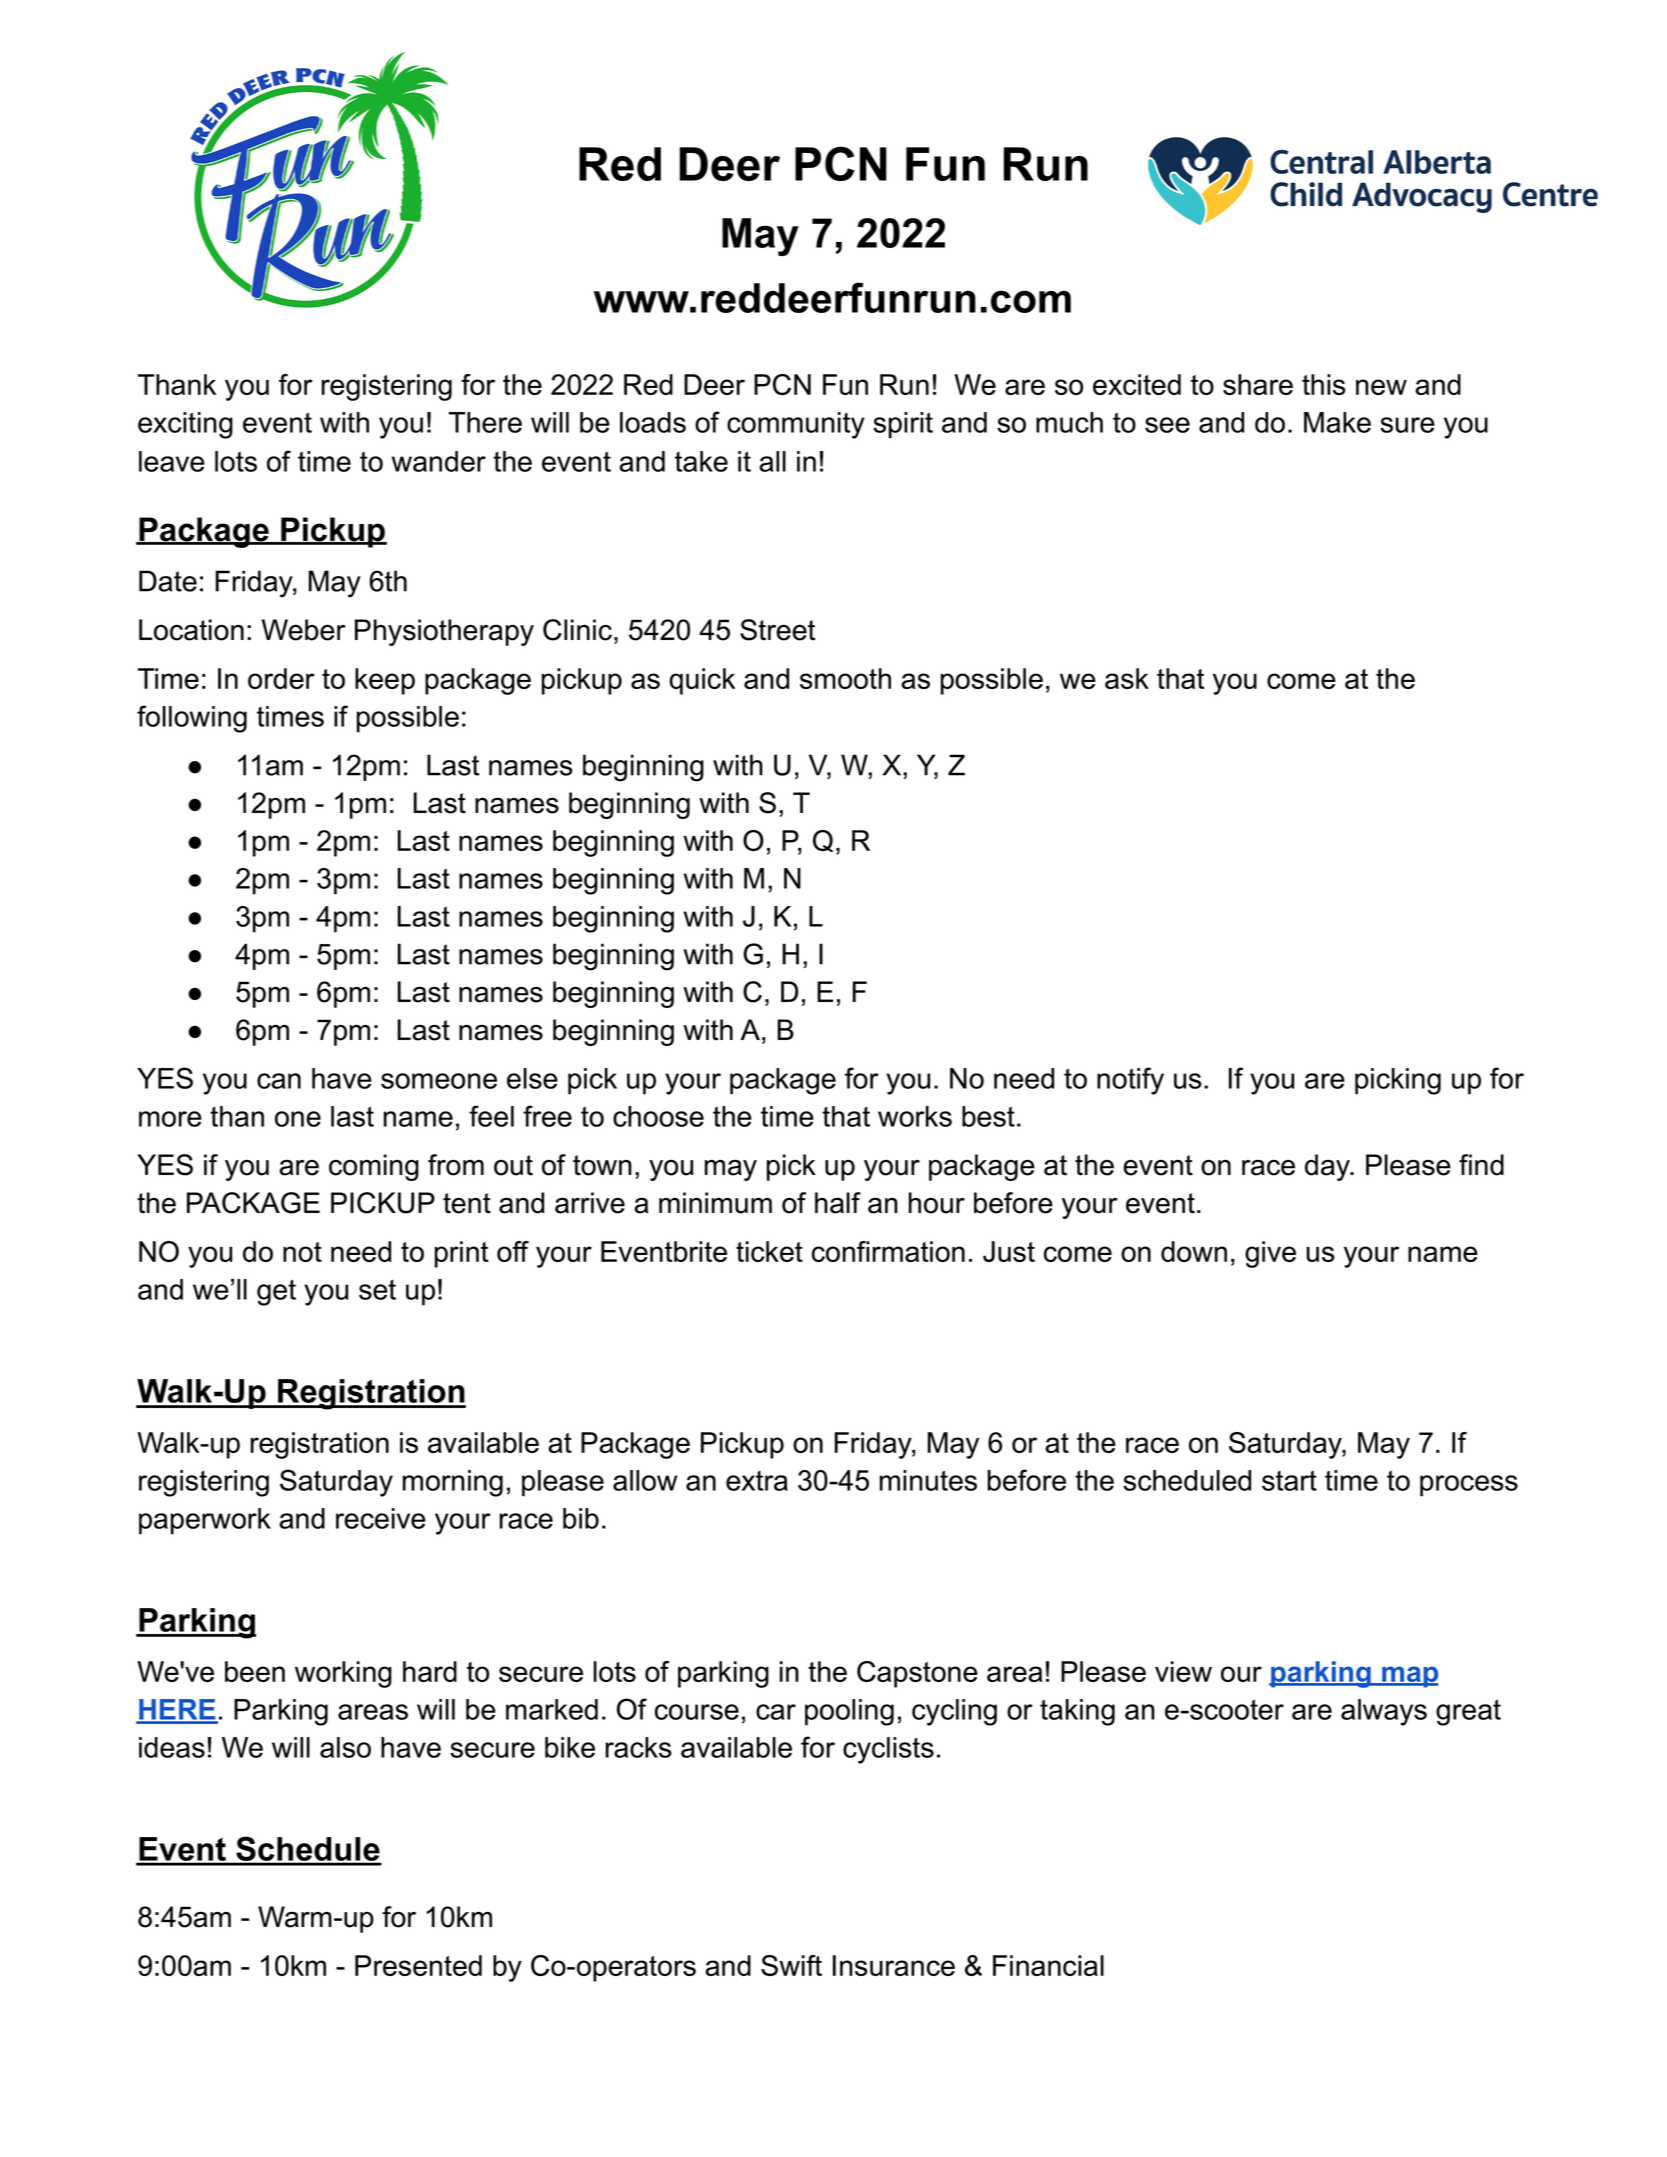 This page has height=2157, width=1667. Describe the element at coordinates (791, 1965) in the page. I see `Swift` at that location.
